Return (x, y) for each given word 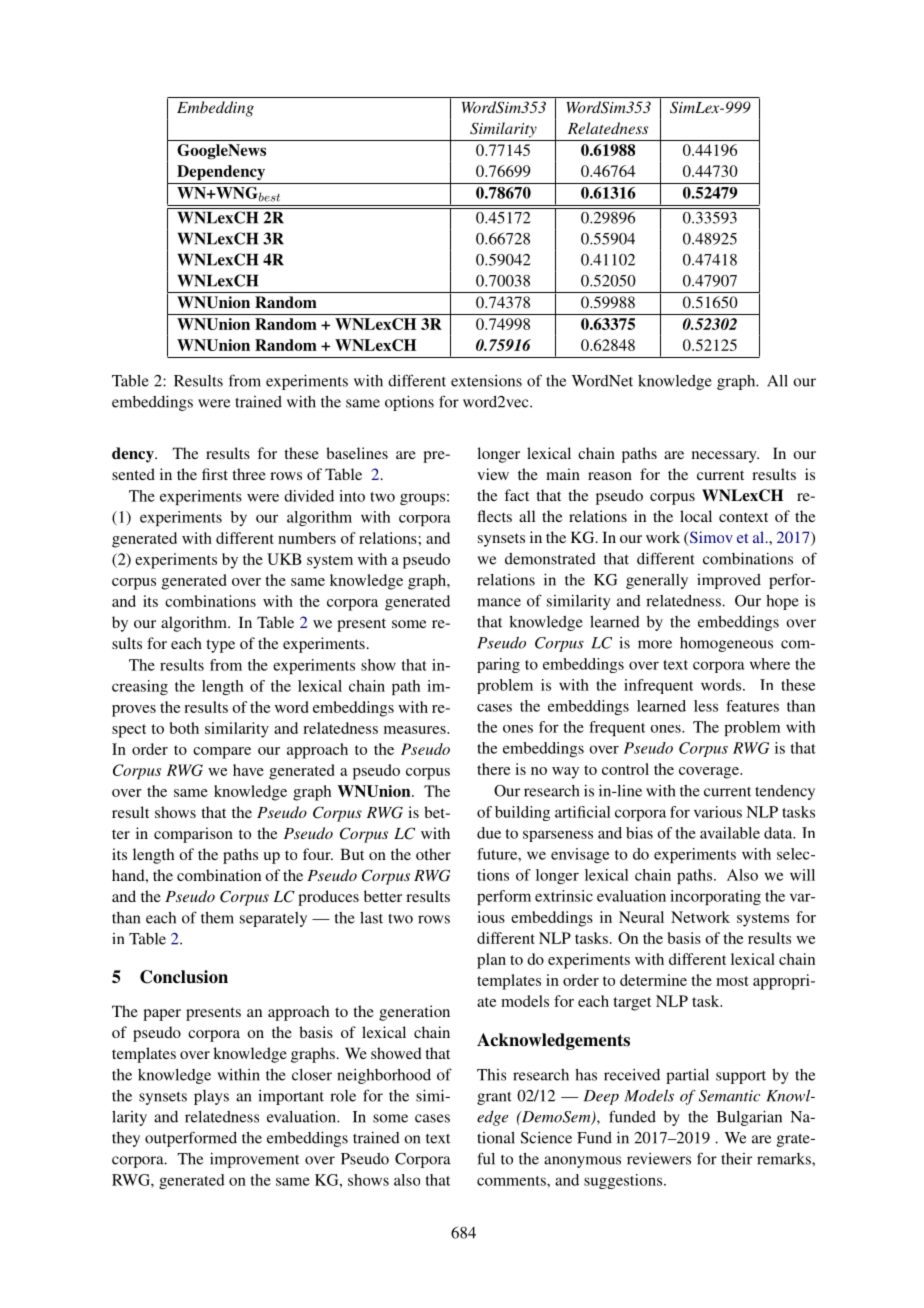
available (730, 833)
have (248, 770)
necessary (725, 457)
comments (512, 1181)
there (494, 769)
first (215, 474)
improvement (254, 1160)
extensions (486, 381)
